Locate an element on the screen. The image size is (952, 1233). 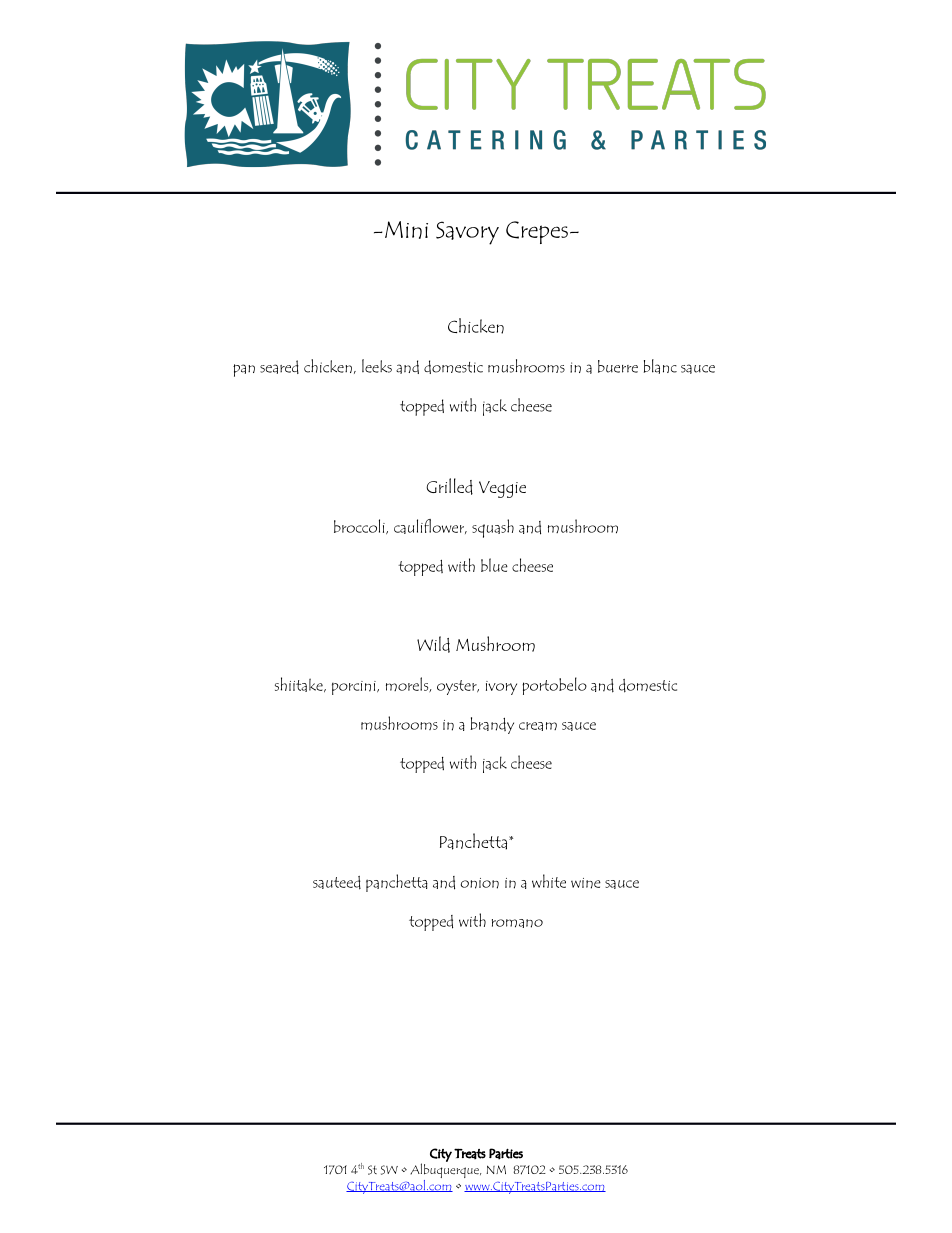
Mini is located at coordinates (405, 230).
